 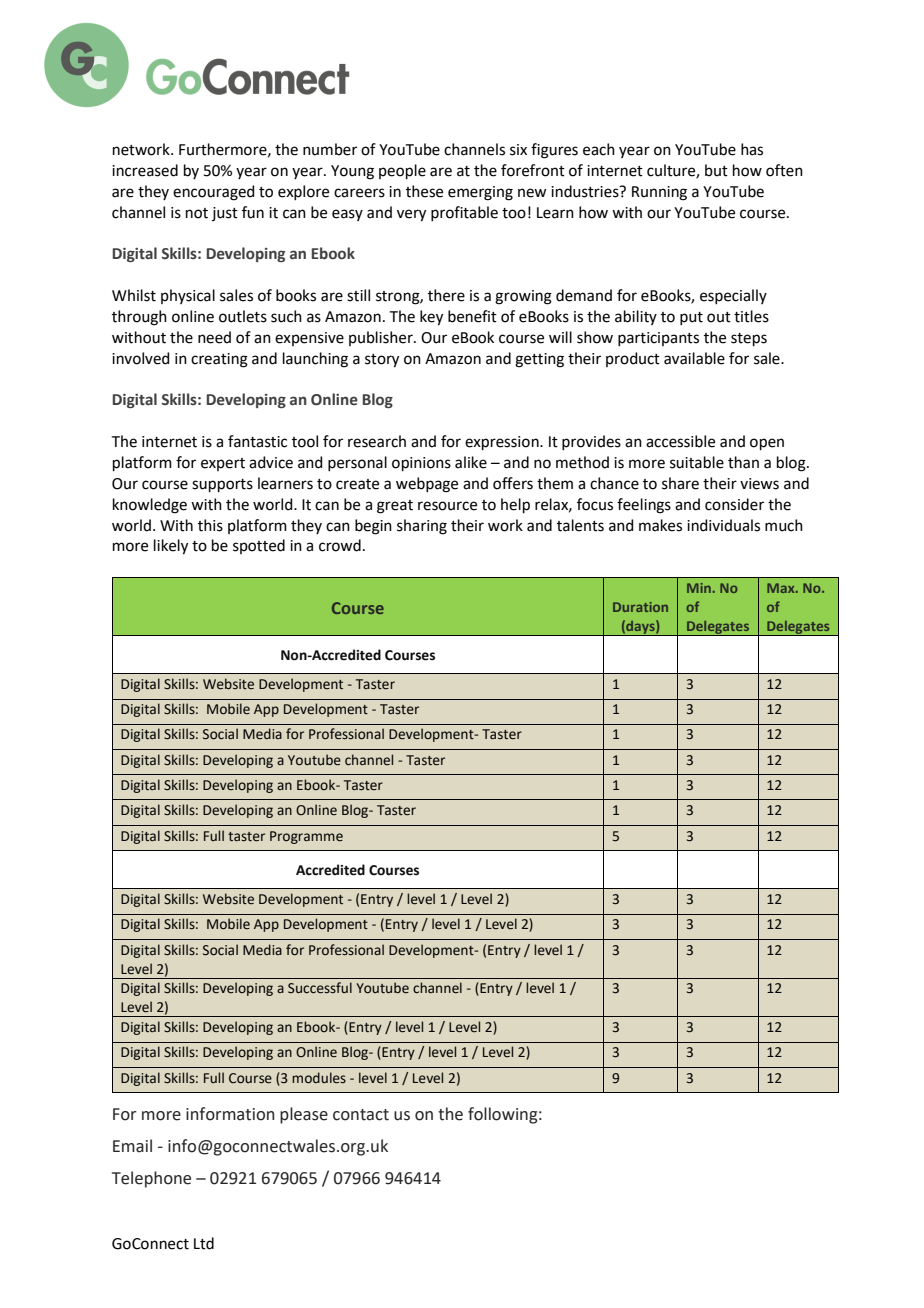 What do you see at coordinates (640, 607) in the screenshot?
I see `Duration` at bounding box center [640, 607].
